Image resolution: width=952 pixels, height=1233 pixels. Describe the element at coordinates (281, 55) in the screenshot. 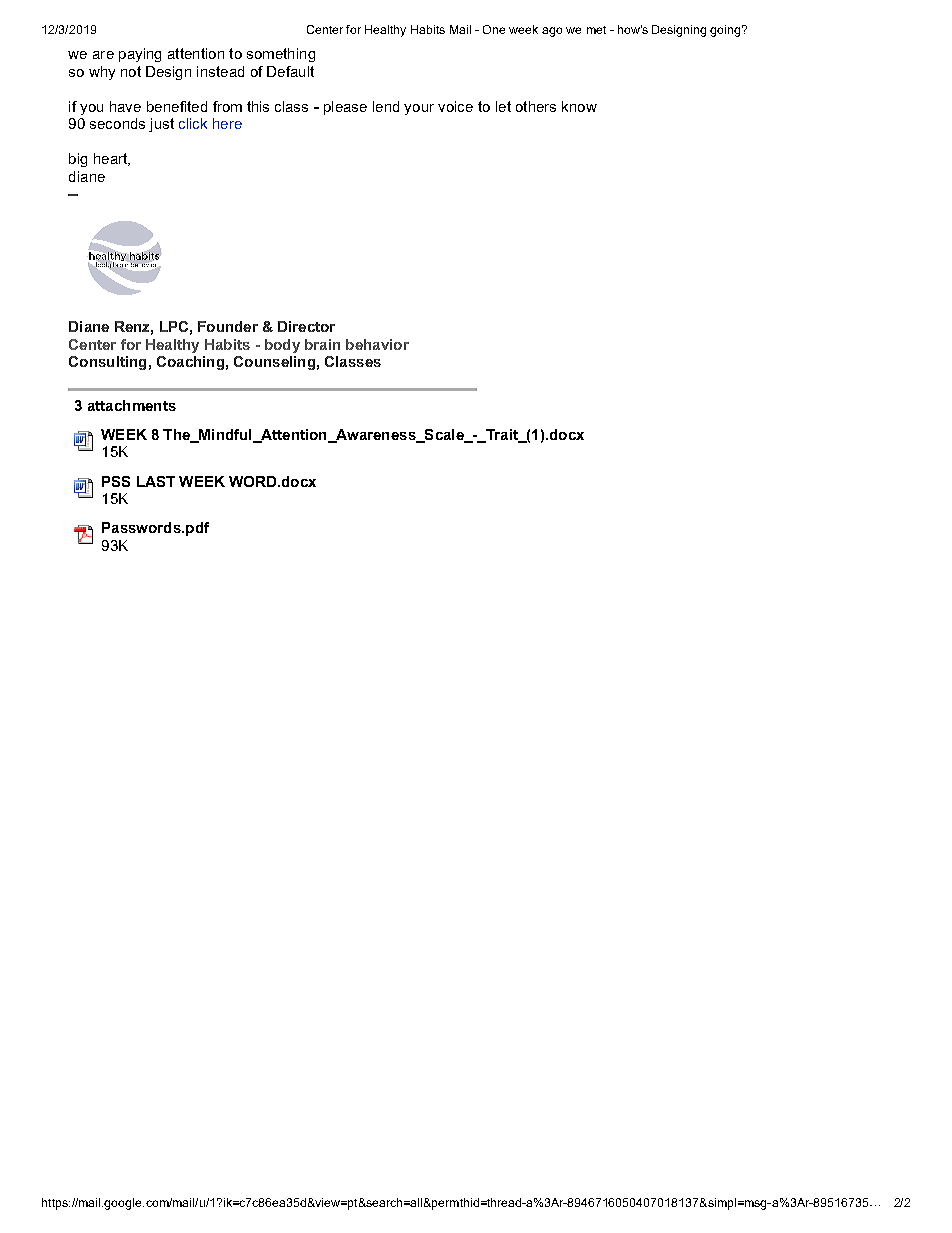

I see `something` at that location.
